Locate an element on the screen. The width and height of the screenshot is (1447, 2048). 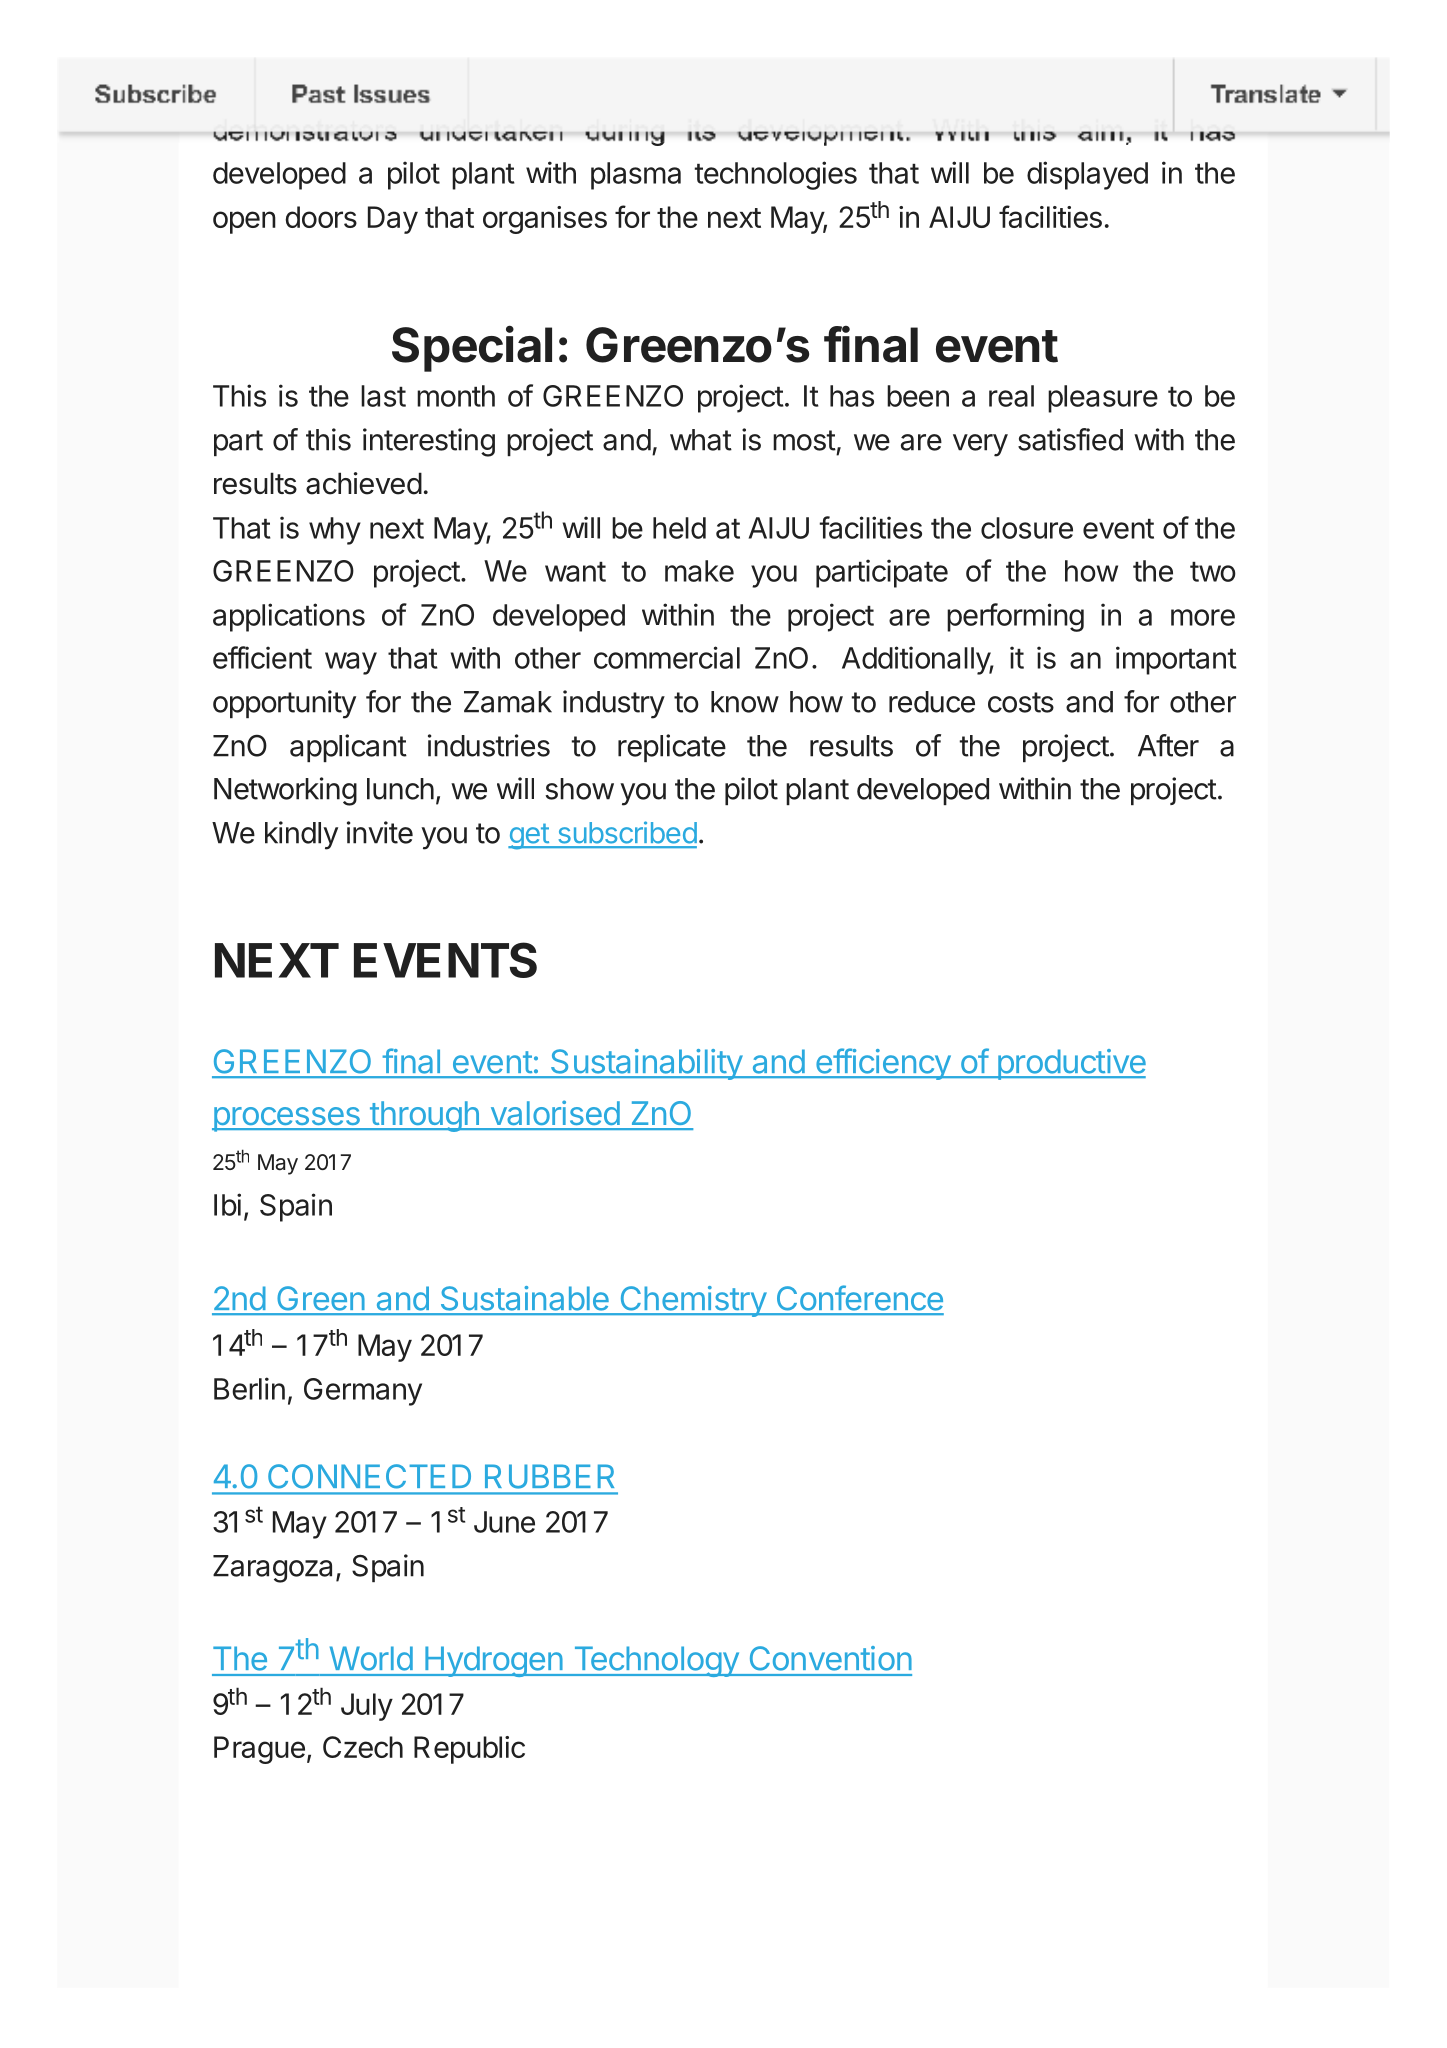
performing is located at coordinates (1015, 617).
